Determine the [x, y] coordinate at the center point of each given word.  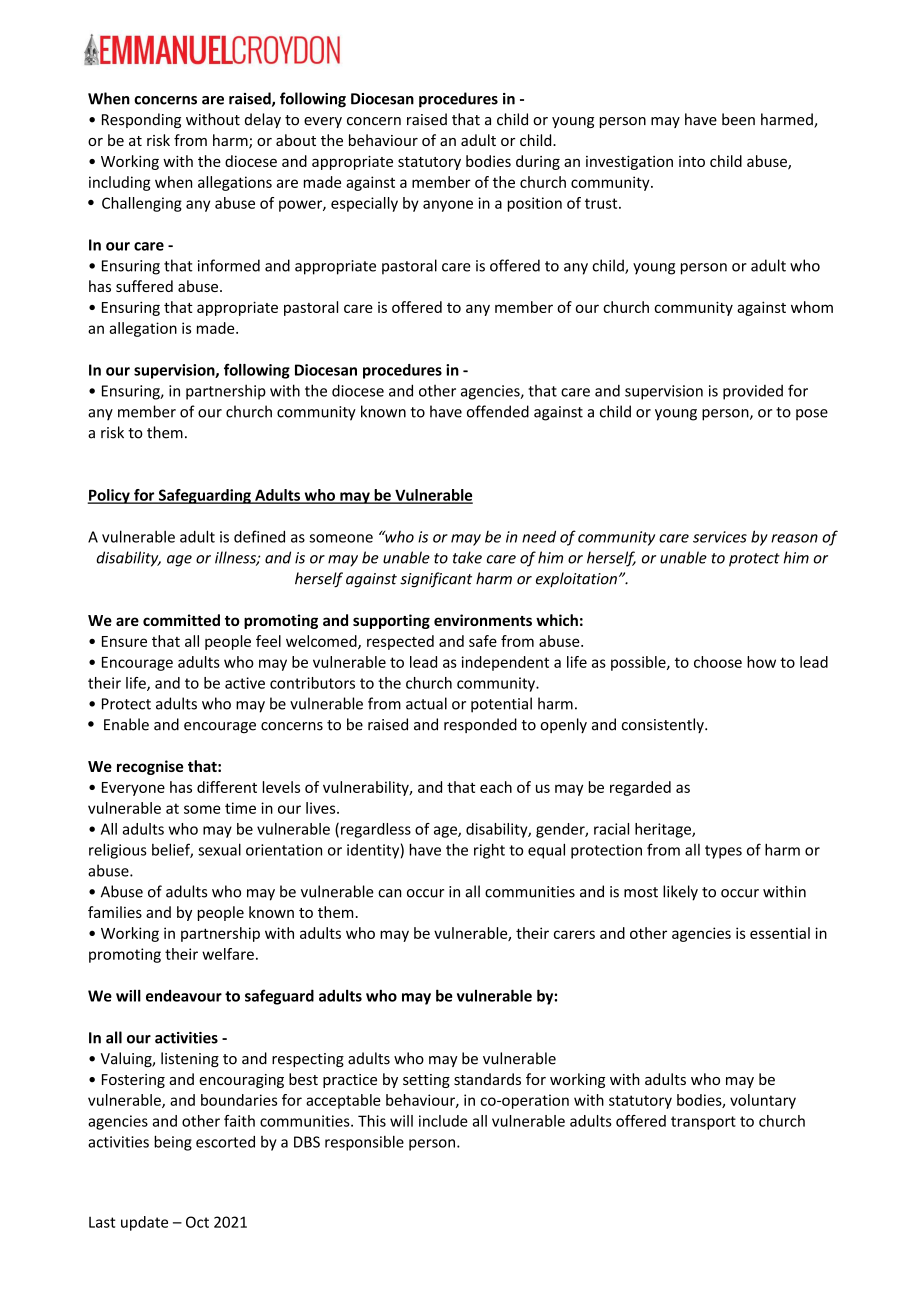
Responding [141, 120]
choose [718, 662]
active [245, 683]
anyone [448, 206]
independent [505, 663]
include [443, 1121]
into [692, 161]
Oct [197, 1222]
